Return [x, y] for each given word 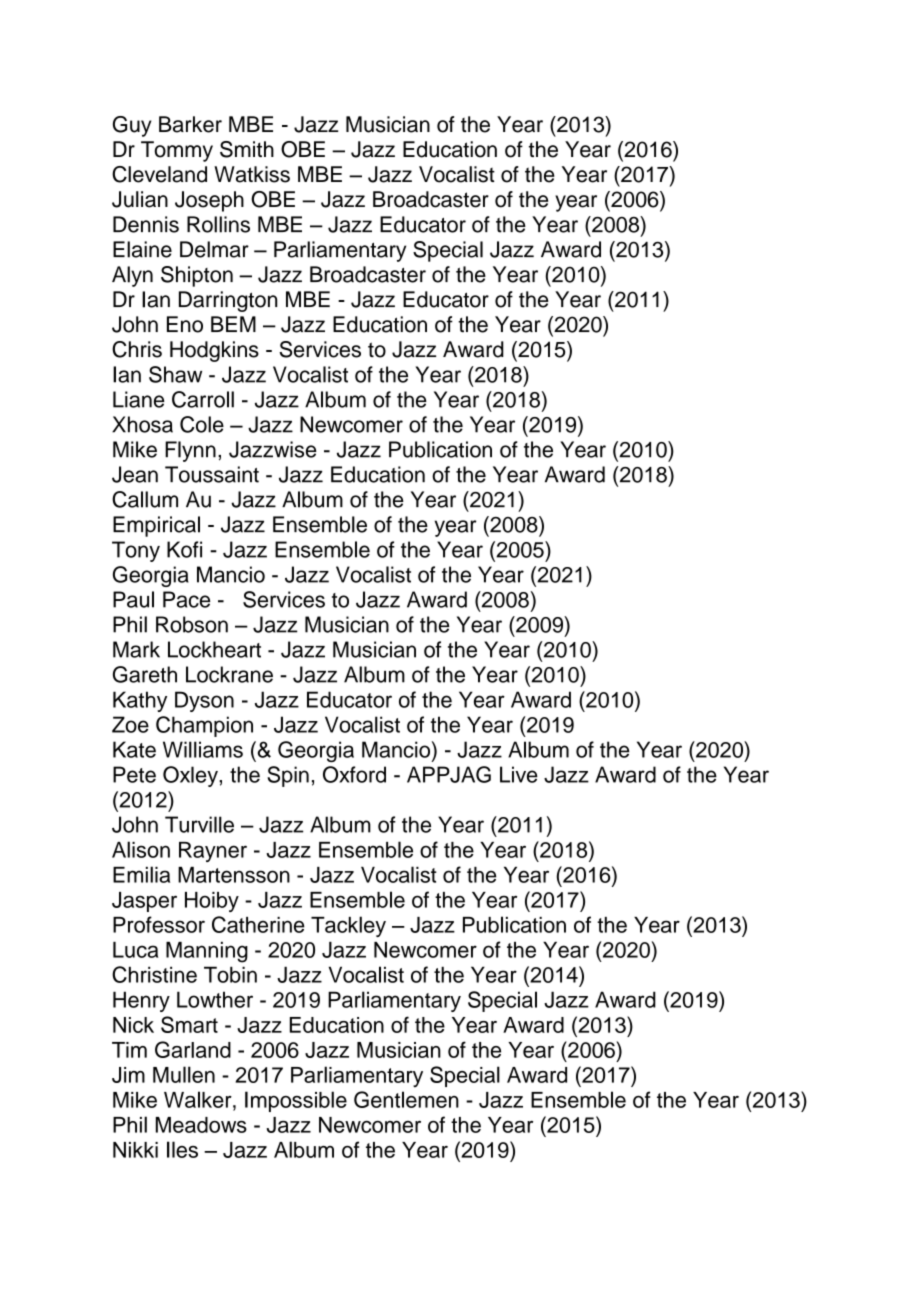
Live [519, 774]
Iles [182, 1149]
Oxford [354, 774]
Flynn [190, 451]
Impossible [296, 1101]
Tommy [177, 151]
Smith [247, 149]
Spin [288, 776]
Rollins [218, 224]
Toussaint [212, 474]
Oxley [191, 776]
